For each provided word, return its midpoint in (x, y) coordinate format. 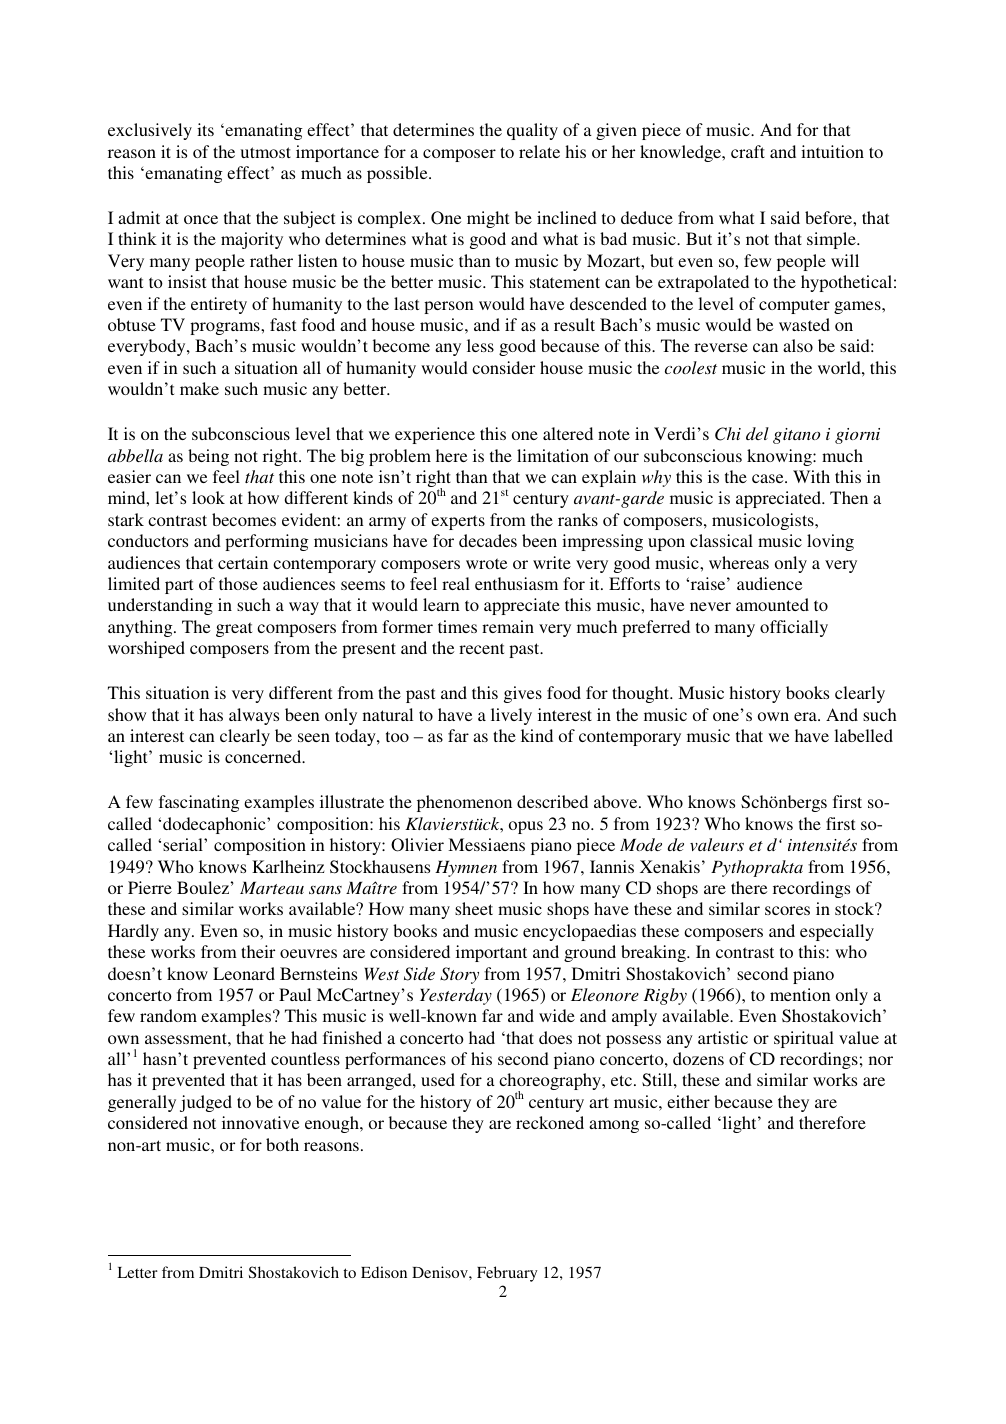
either (688, 1101)
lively (511, 716)
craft (748, 151)
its (205, 129)
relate (539, 151)
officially (794, 628)
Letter (137, 1272)
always (254, 716)
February (507, 1274)
